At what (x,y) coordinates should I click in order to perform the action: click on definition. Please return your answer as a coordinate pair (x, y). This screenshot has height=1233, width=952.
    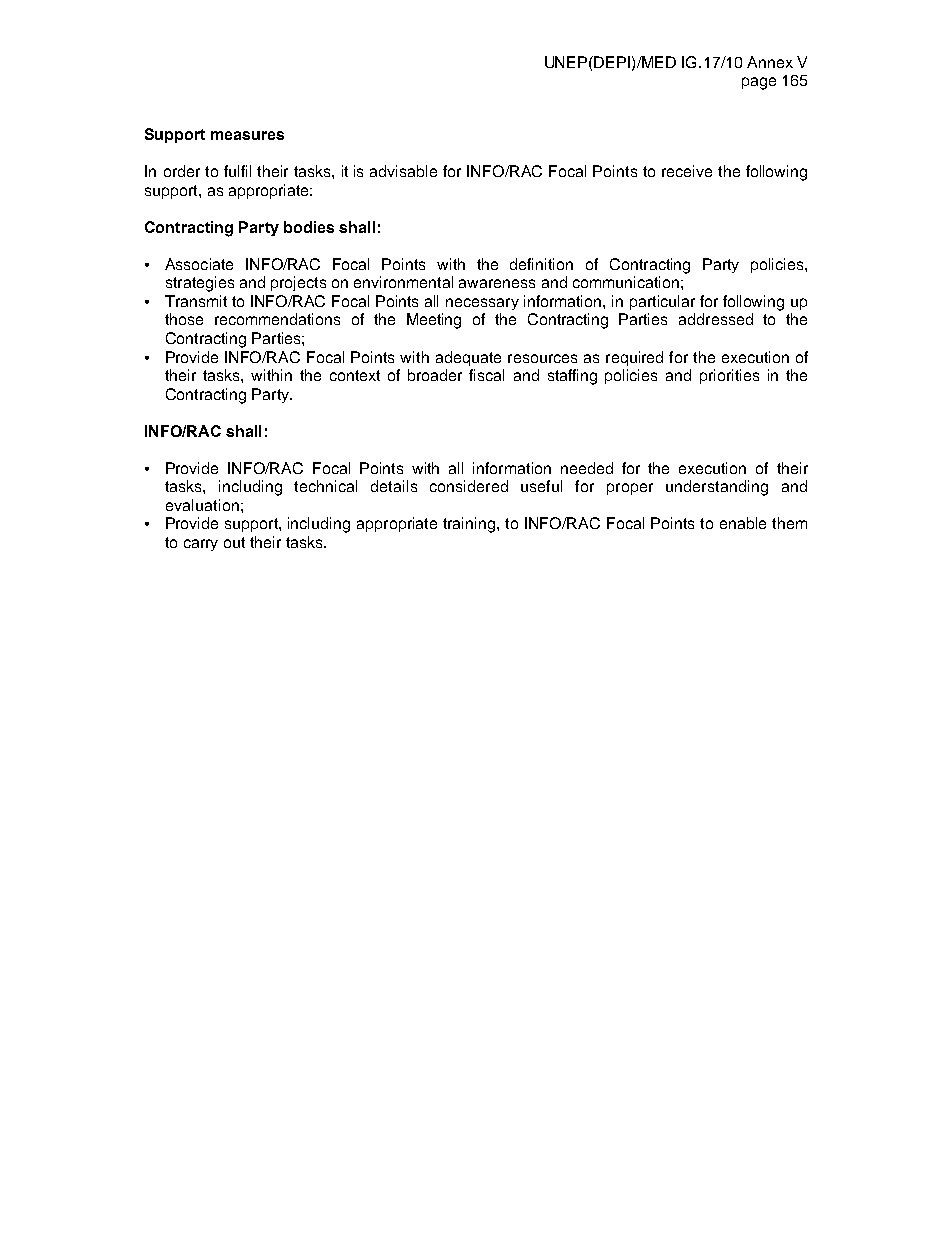
    Looking at the image, I should click on (541, 264).
